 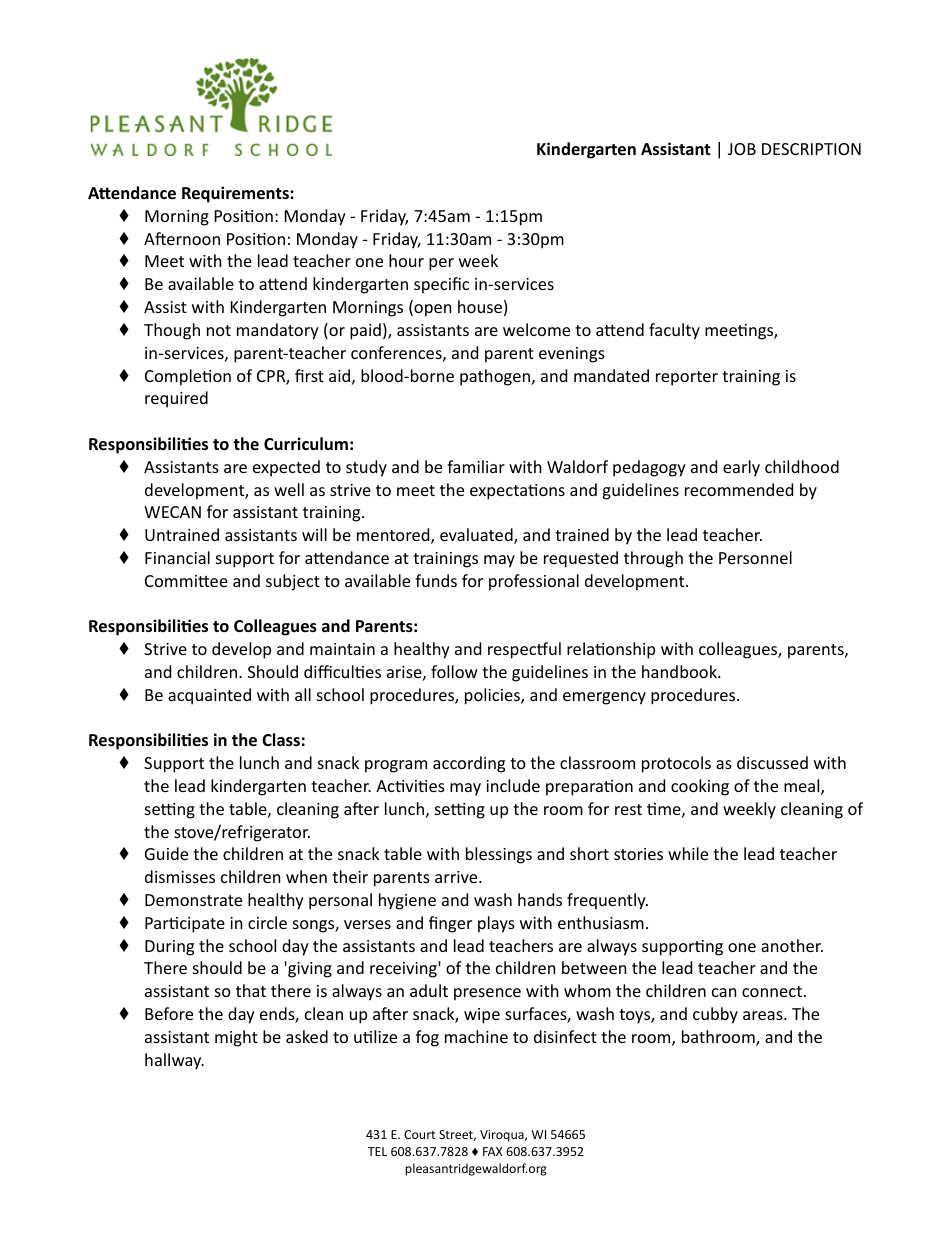 What do you see at coordinates (495, 377) in the screenshot?
I see `pathogen` at bounding box center [495, 377].
